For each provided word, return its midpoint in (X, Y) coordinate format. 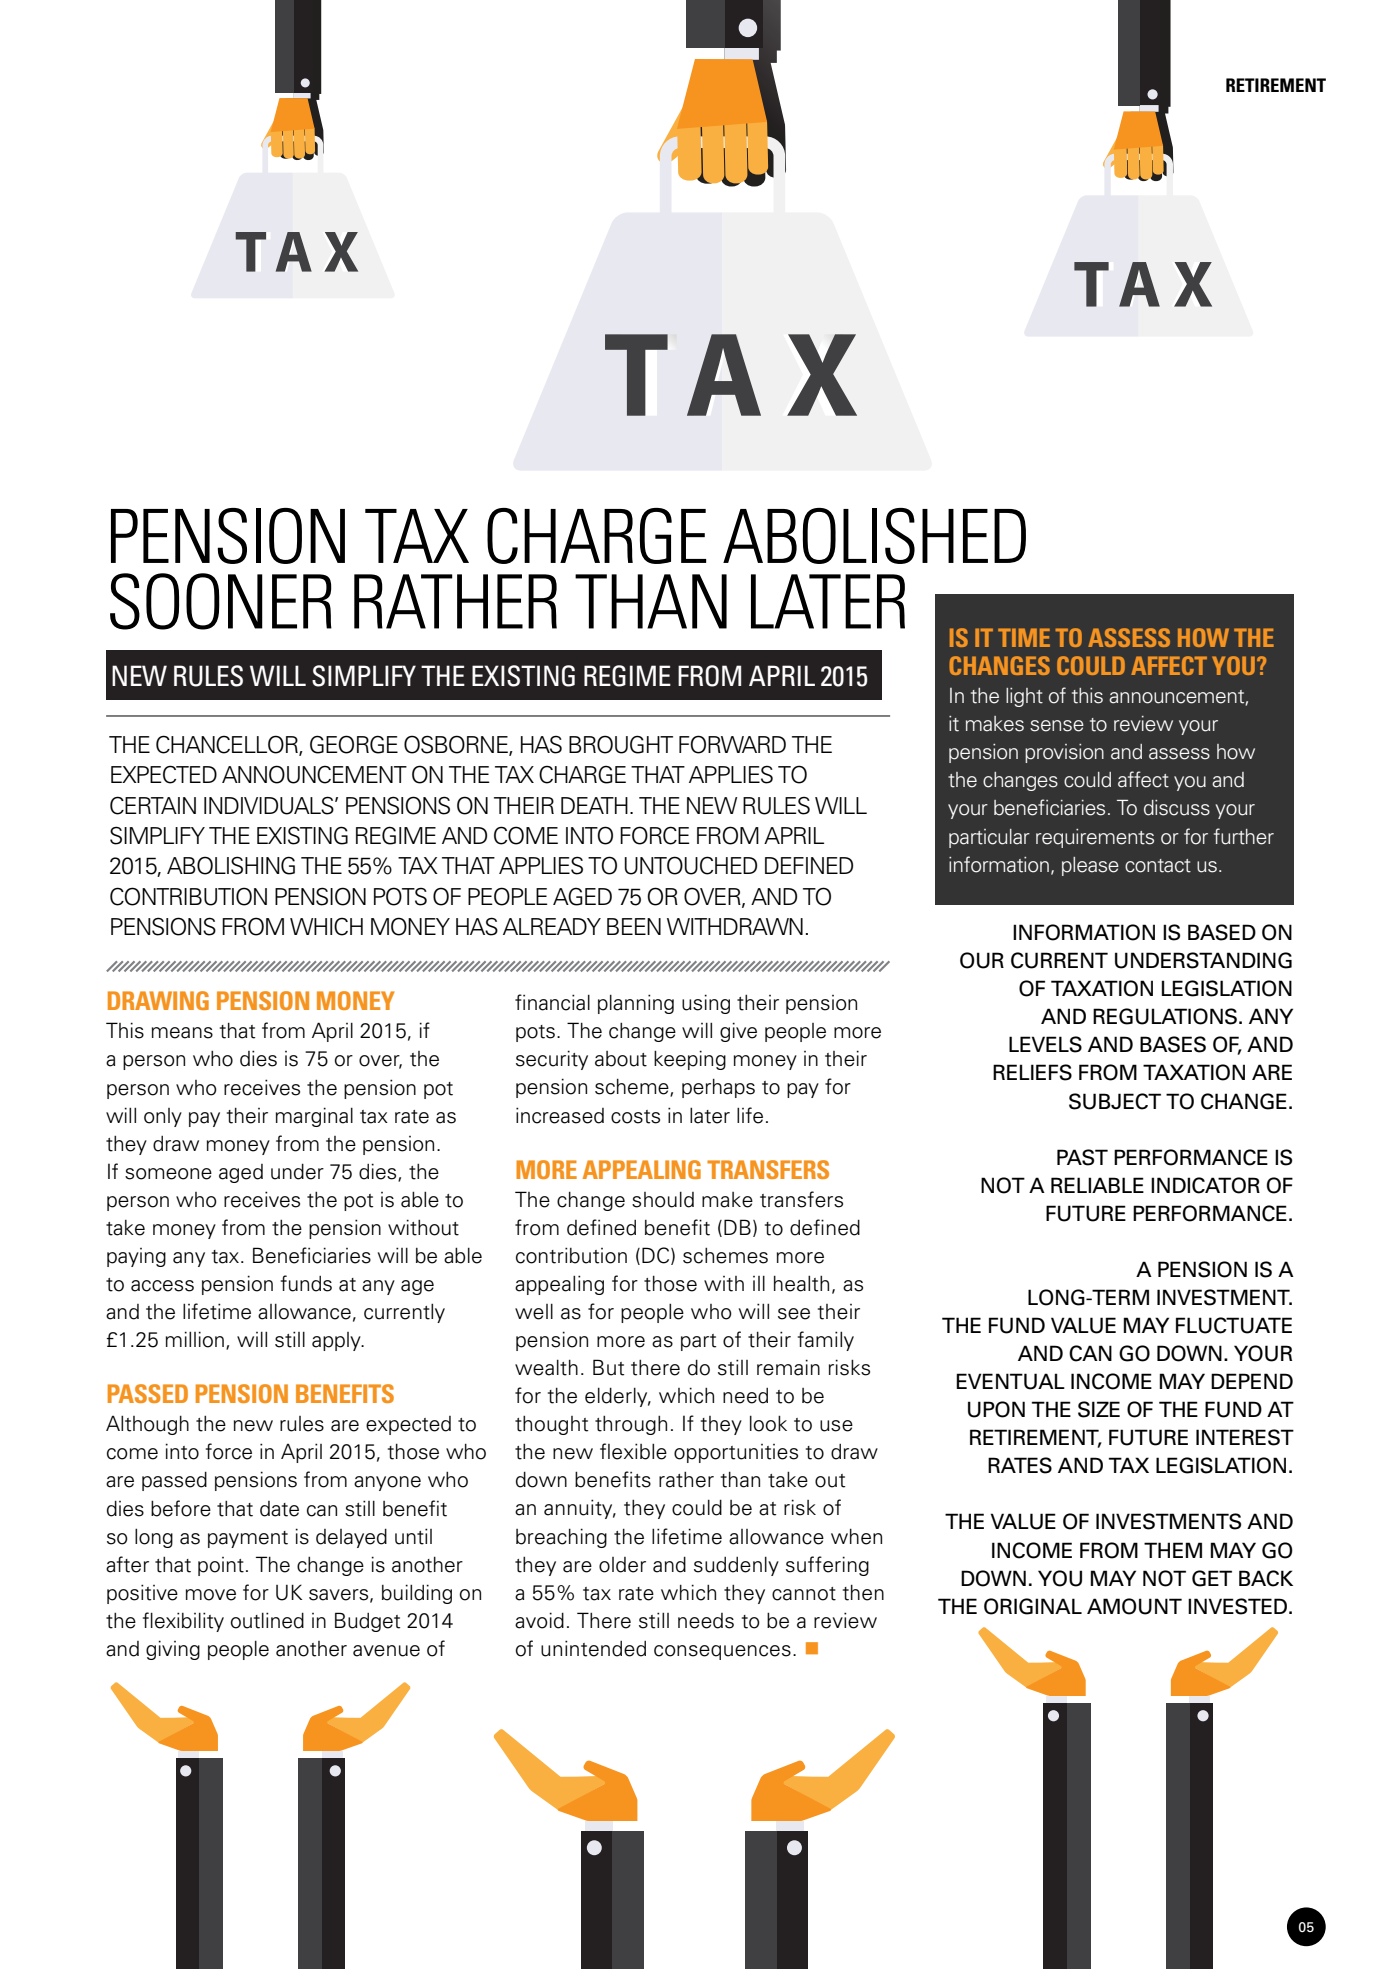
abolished (874, 536)
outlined (267, 1620)
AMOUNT (1134, 1606)
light (1024, 697)
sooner (221, 601)
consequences (722, 1652)
